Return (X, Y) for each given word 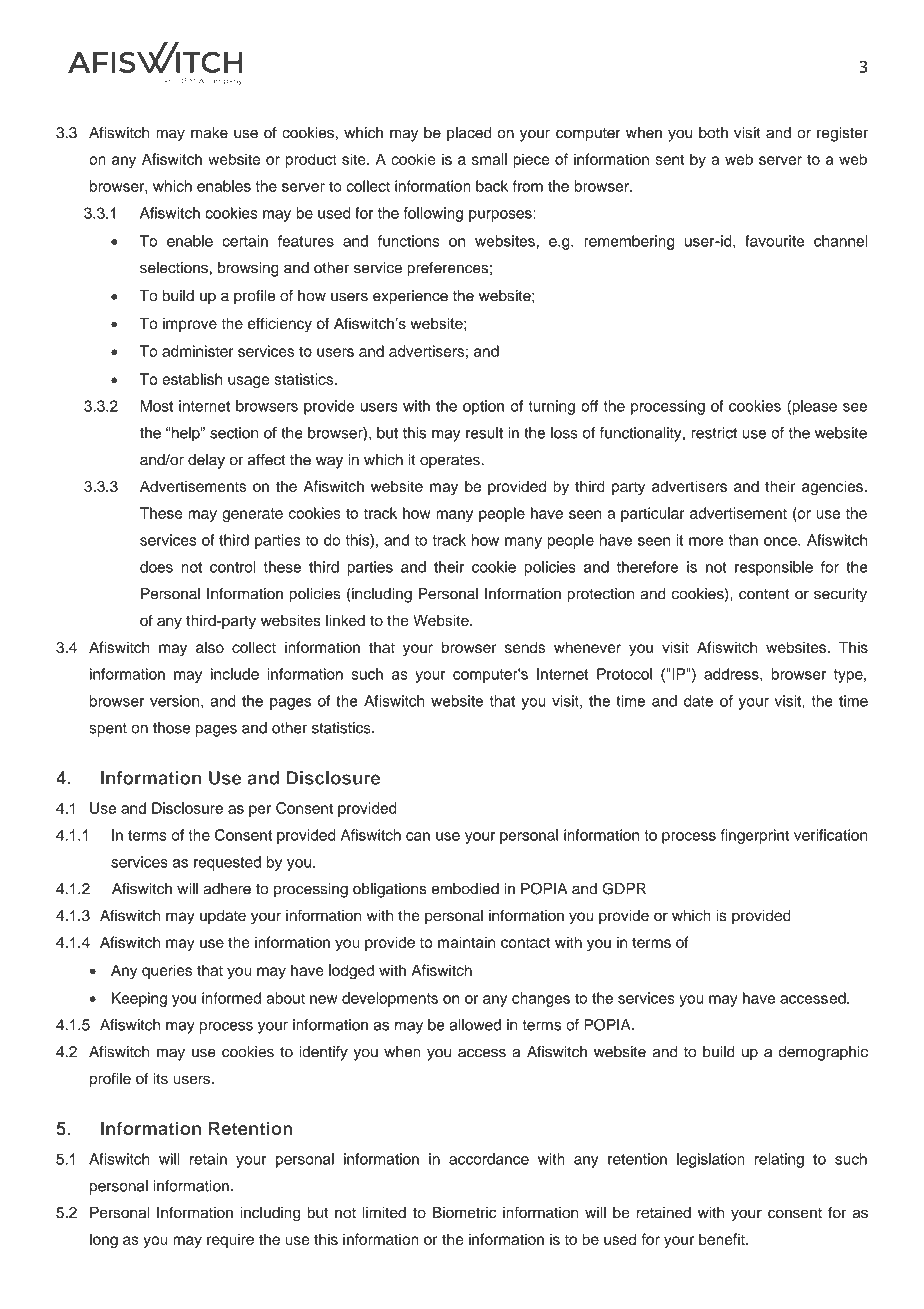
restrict (714, 433)
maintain (466, 942)
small (489, 159)
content (764, 594)
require (230, 1241)
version (176, 701)
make (209, 133)
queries (167, 971)
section (234, 433)
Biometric (464, 1212)
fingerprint (755, 836)
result (484, 433)
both (713, 133)
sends (525, 647)
